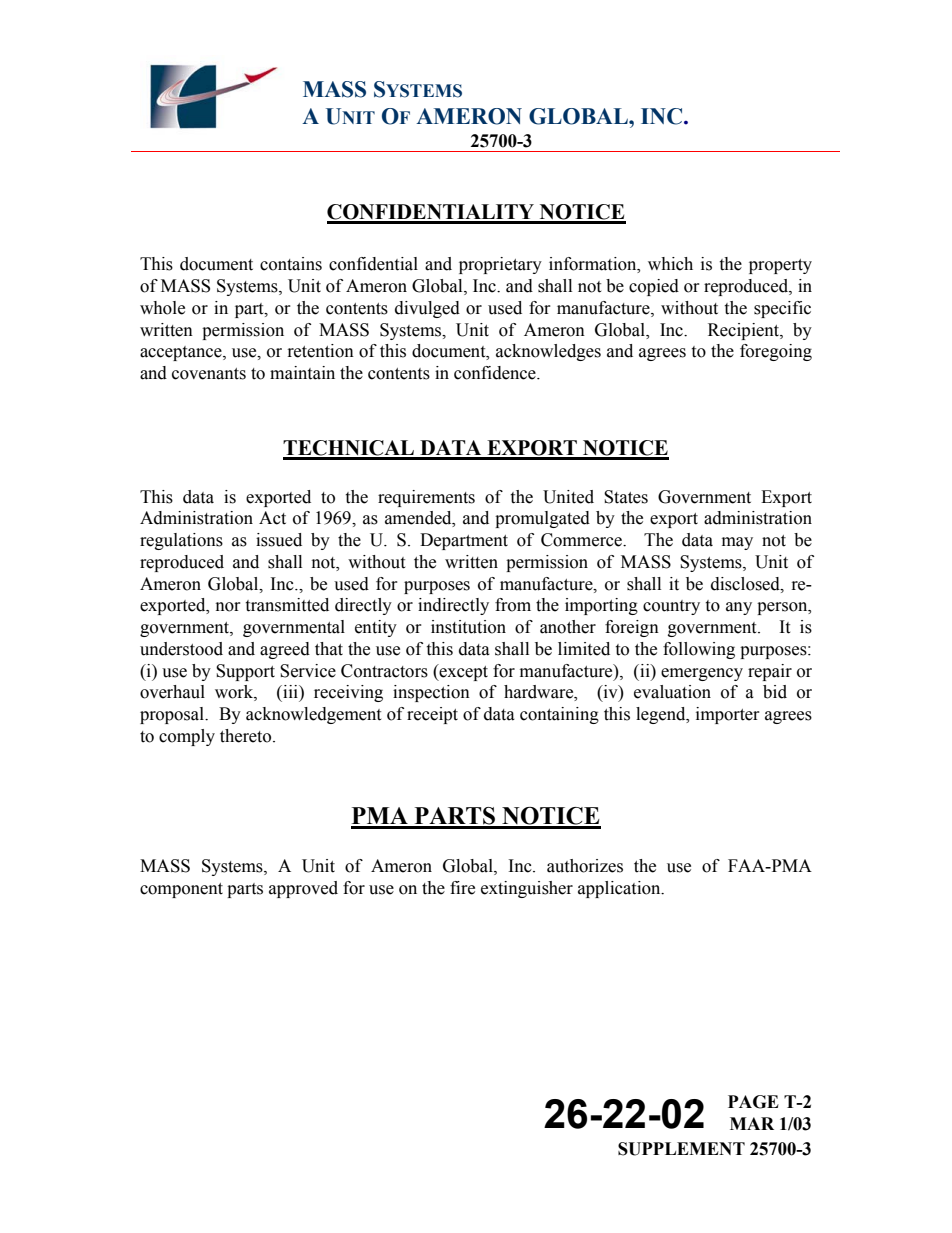 Image resolution: width=952 pixels, height=1233 pixels. Describe the element at coordinates (291, 264) in the image. I see `contains` at that location.
